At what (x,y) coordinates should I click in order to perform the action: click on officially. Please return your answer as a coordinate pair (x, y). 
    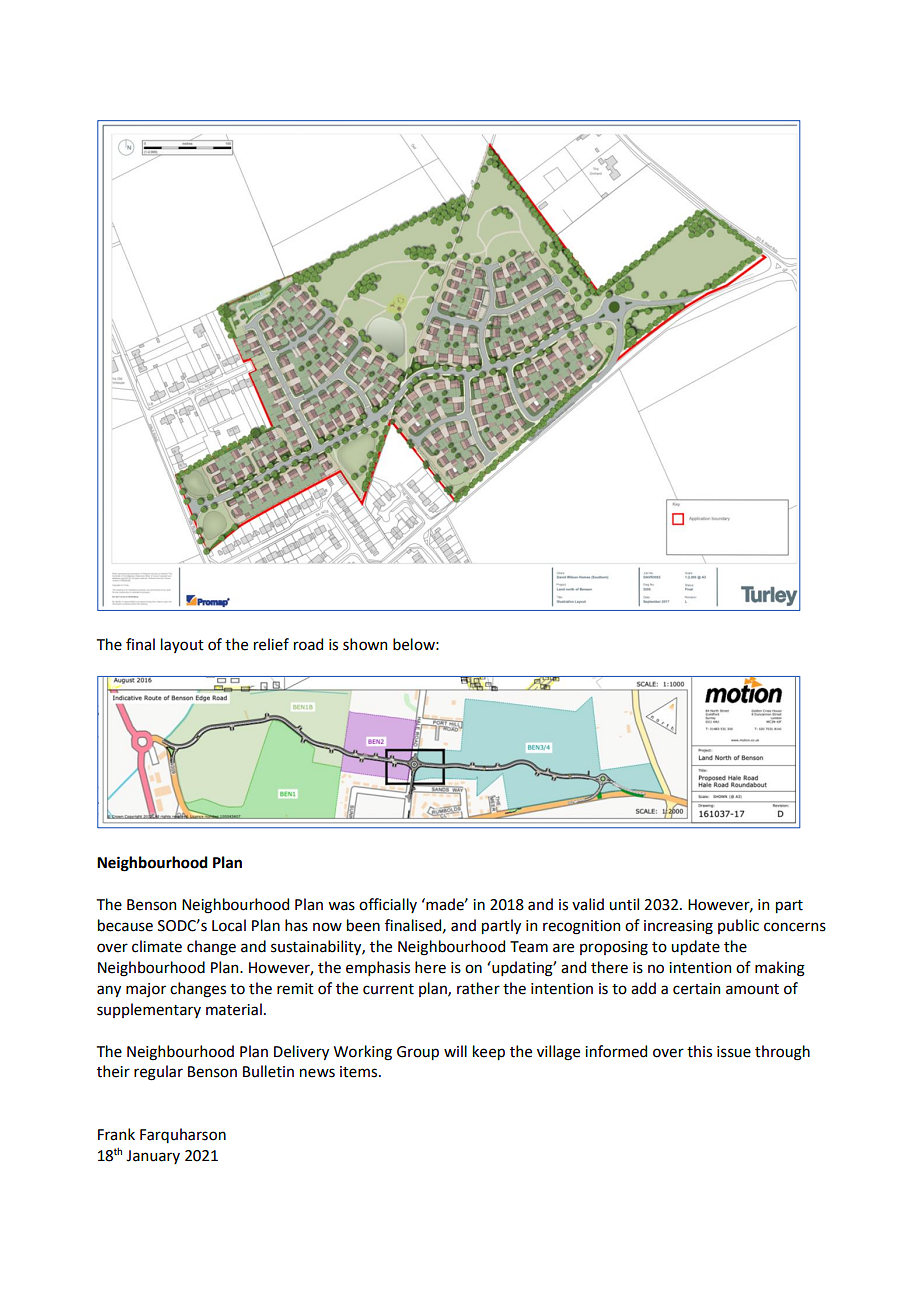
    Looking at the image, I should click on (388, 905).
